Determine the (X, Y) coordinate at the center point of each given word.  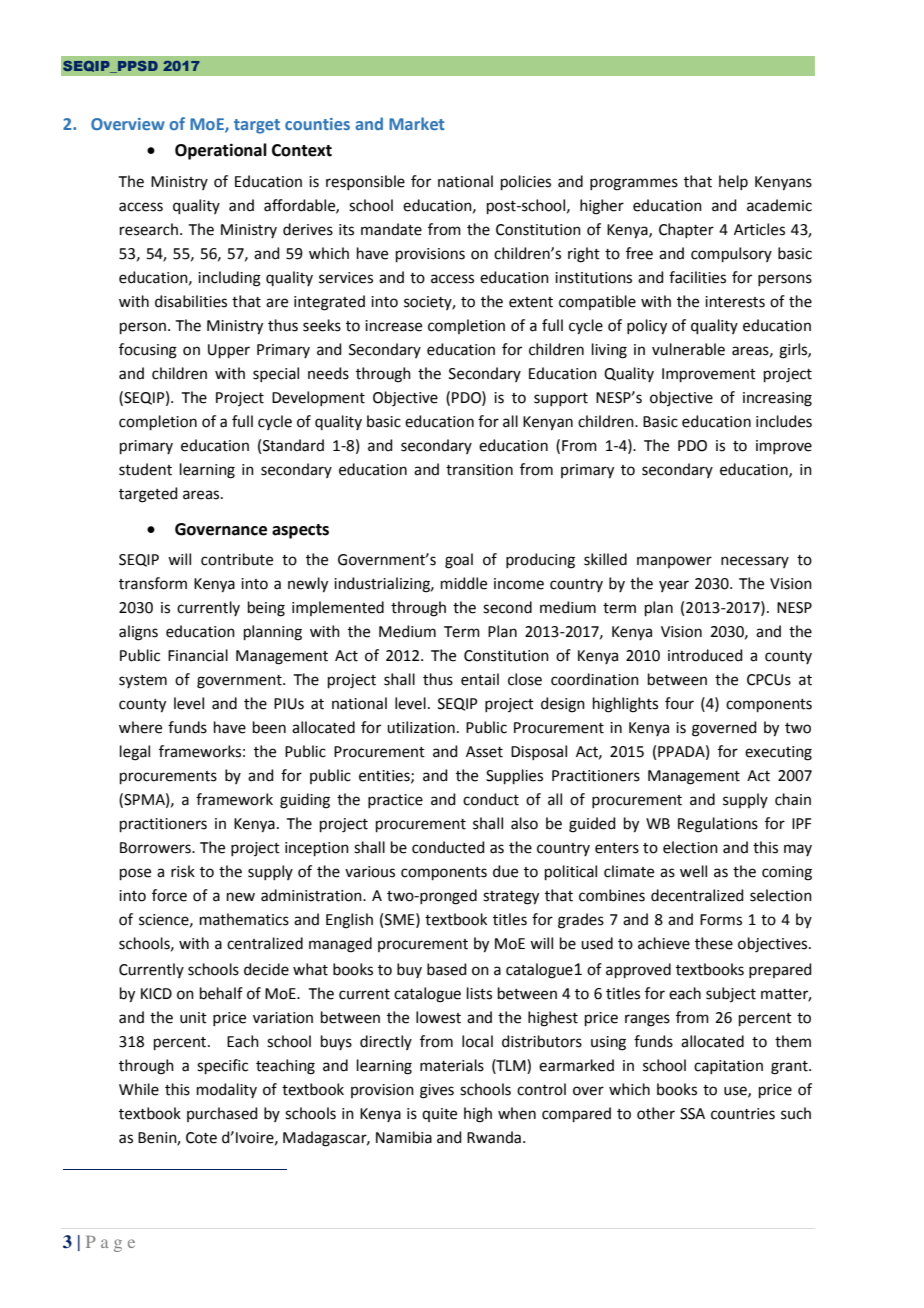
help (733, 182)
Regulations (718, 825)
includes (784, 421)
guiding (305, 801)
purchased (222, 1114)
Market (416, 123)
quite (439, 1115)
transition (479, 470)
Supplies (514, 776)
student (145, 469)
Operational (221, 151)
